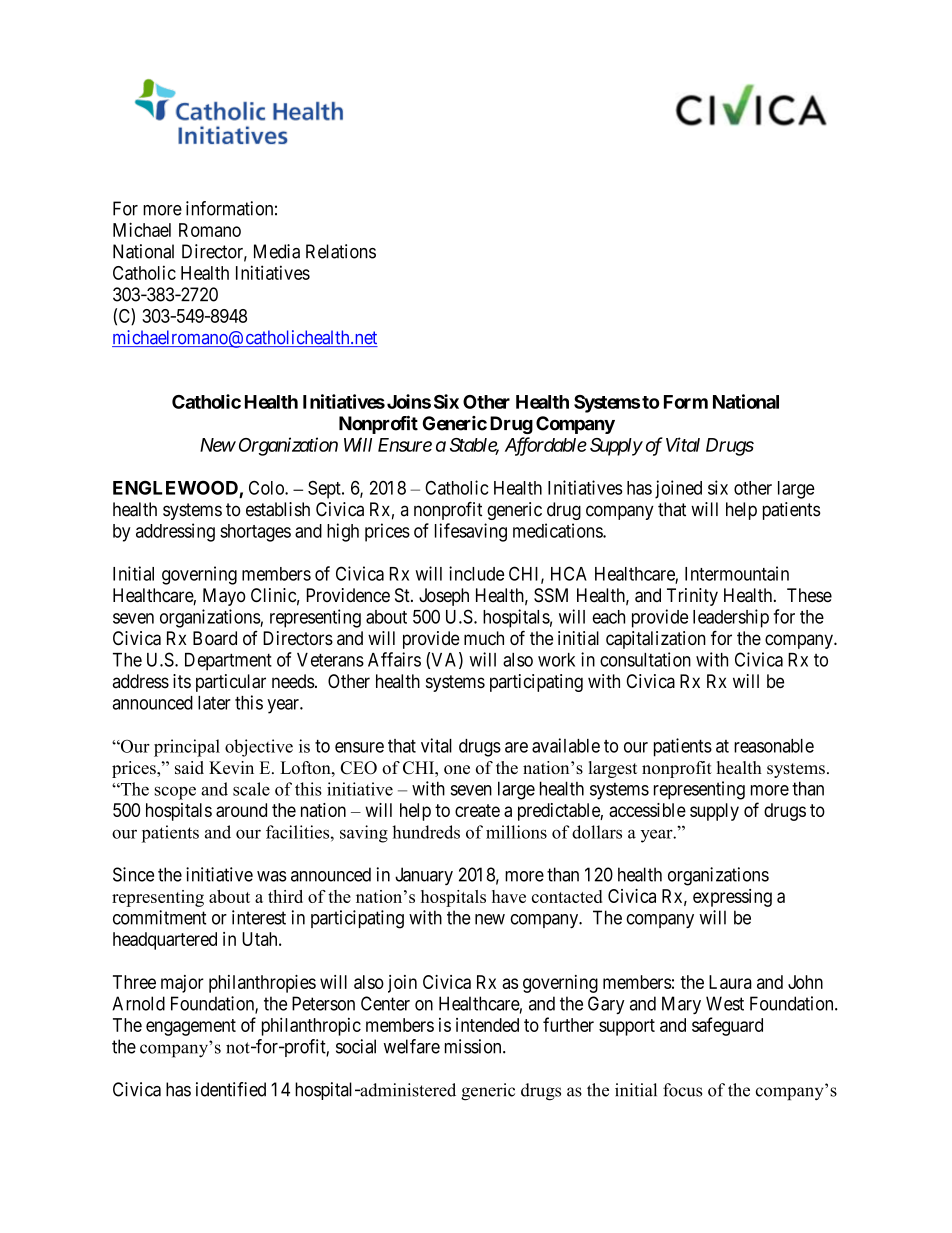  Describe the element at coordinates (546, 446) in the screenshot. I see `Affordable` at that location.
